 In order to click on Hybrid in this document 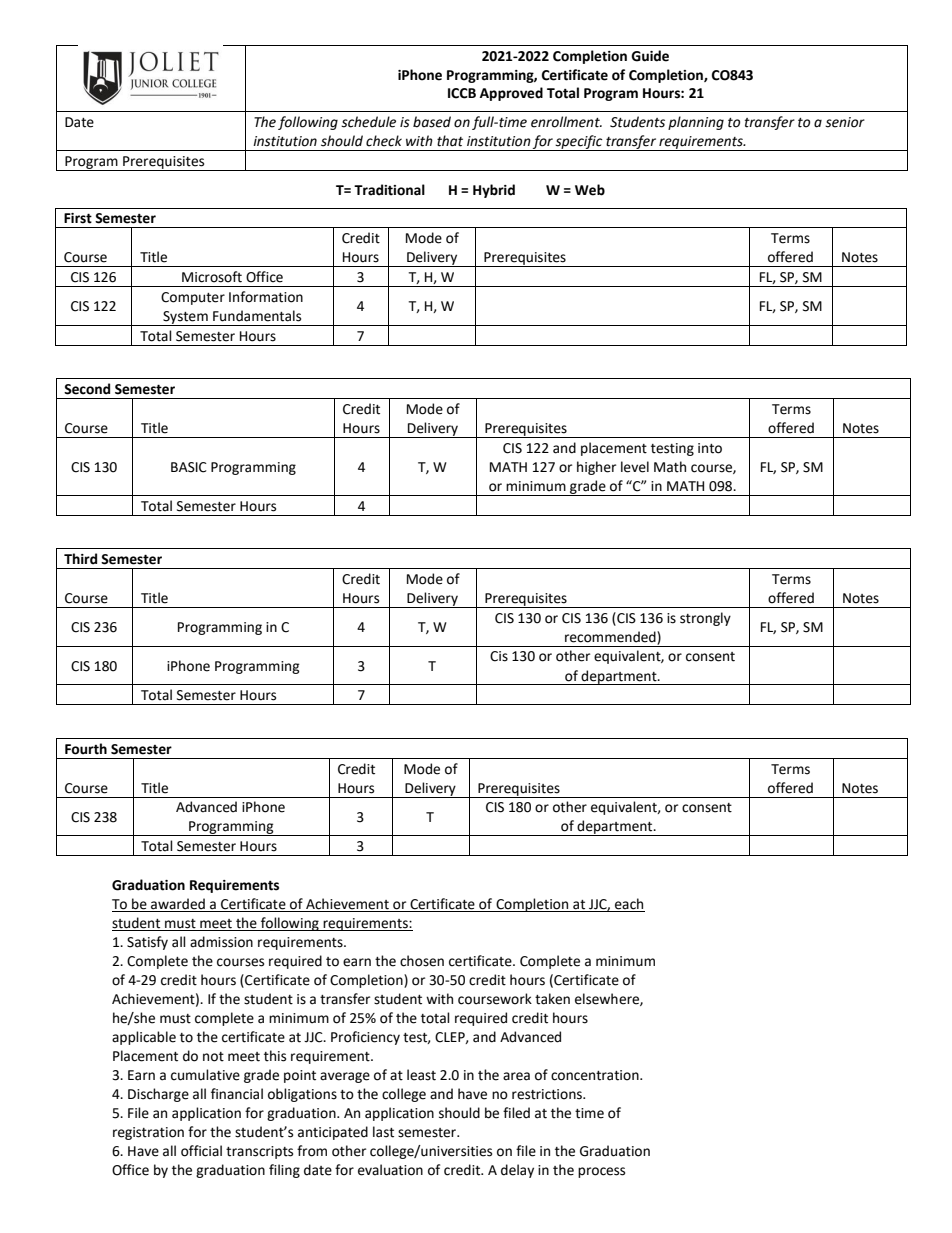, I will do `click(494, 191)`.
